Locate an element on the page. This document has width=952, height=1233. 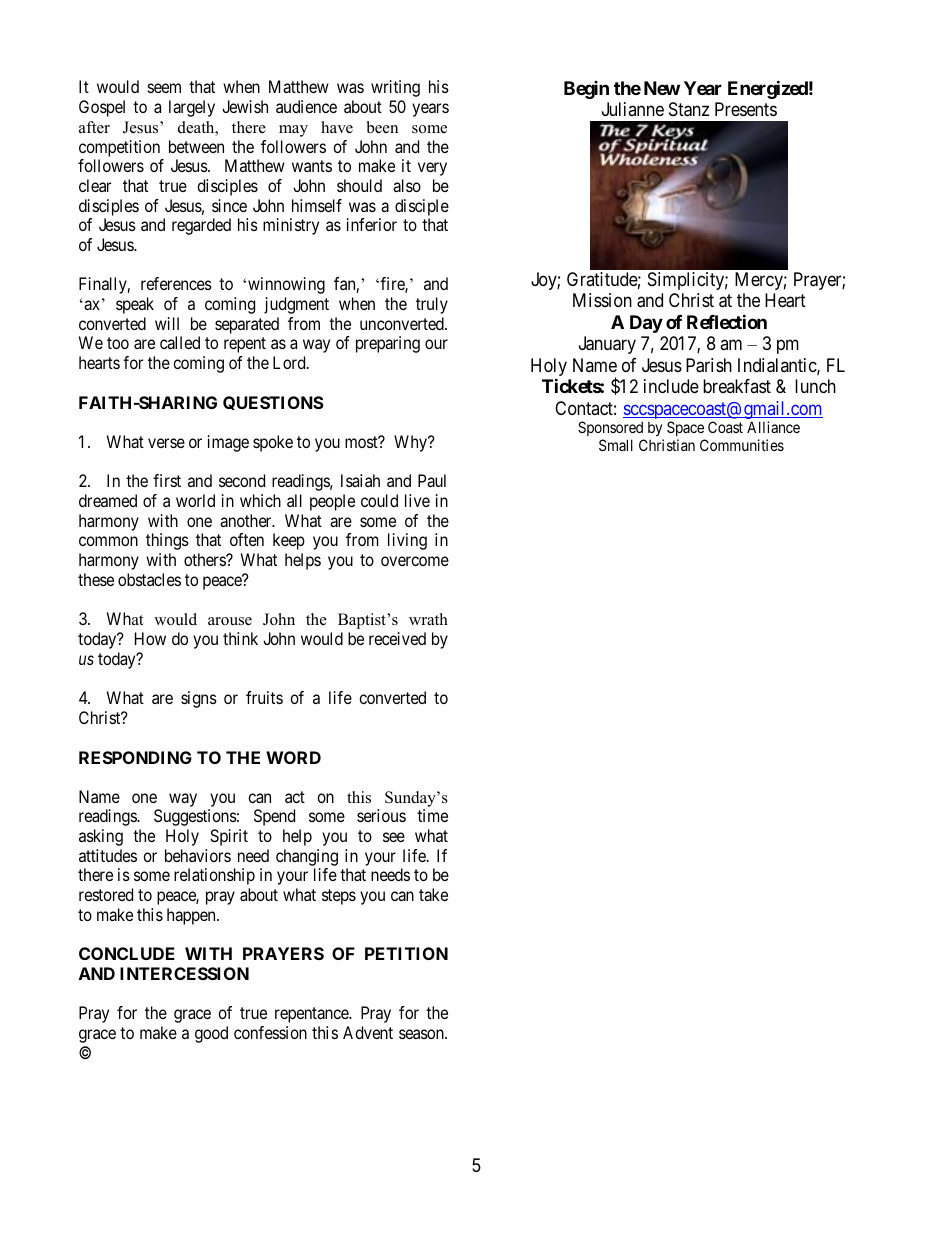
Presents is located at coordinates (746, 109).
